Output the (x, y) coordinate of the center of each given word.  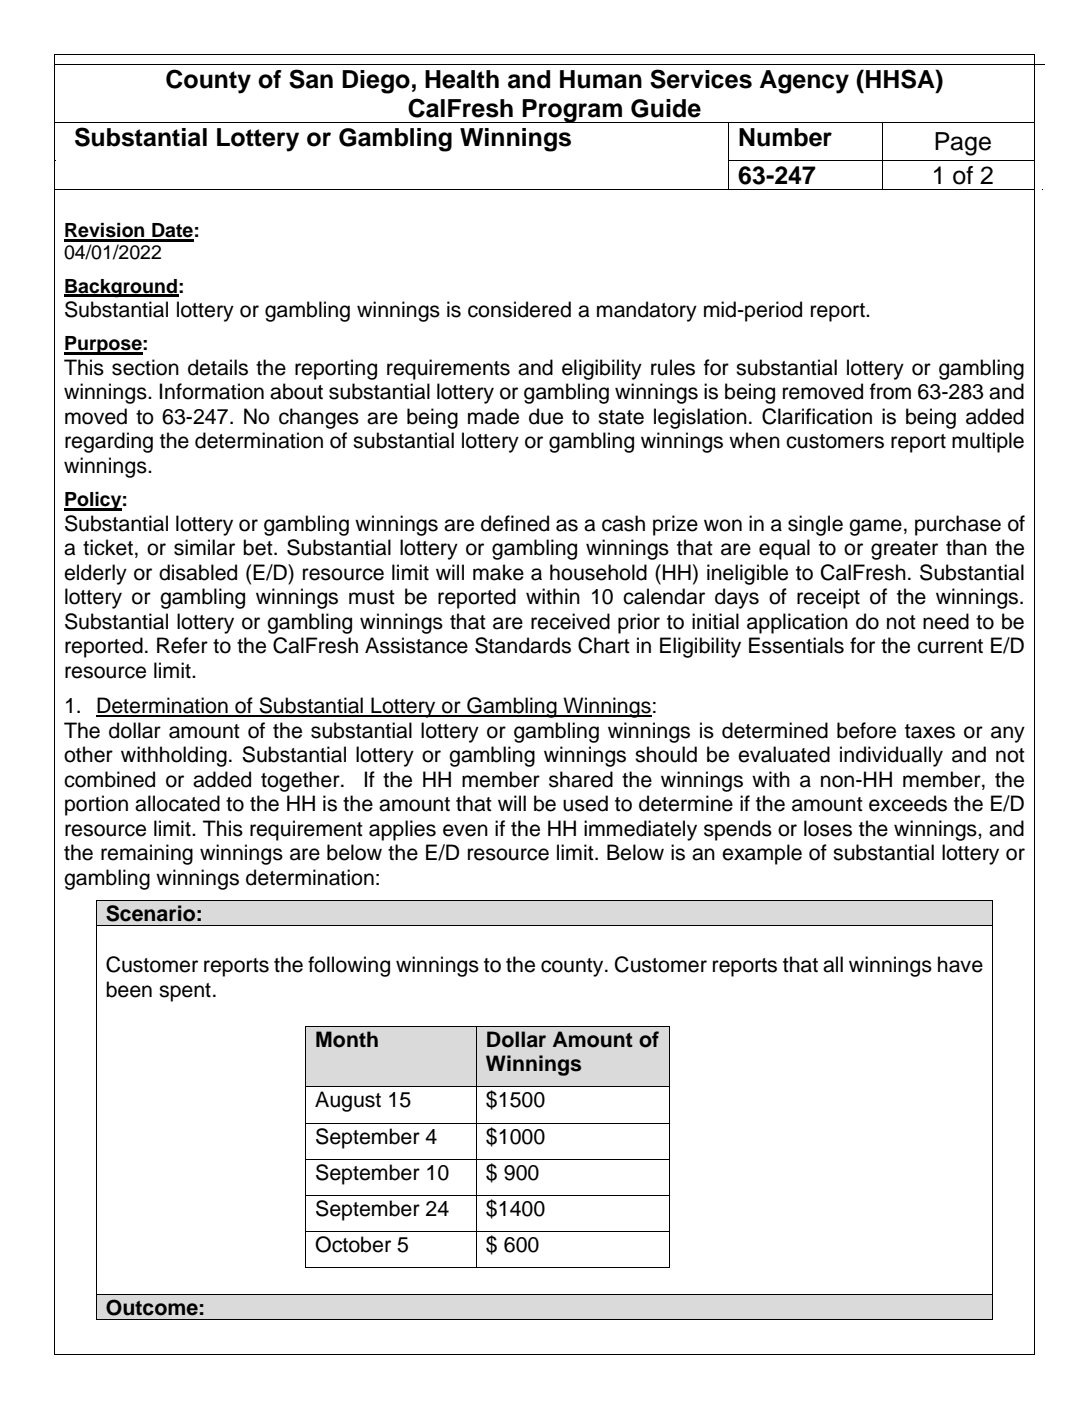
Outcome (152, 1307)
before (866, 730)
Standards (523, 645)
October (353, 1244)
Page (963, 144)
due (546, 416)
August (348, 1101)
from (890, 391)
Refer (182, 645)
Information (212, 391)
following (349, 966)
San (311, 79)
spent (185, 992)
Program (573, 111)
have (960, 964)
